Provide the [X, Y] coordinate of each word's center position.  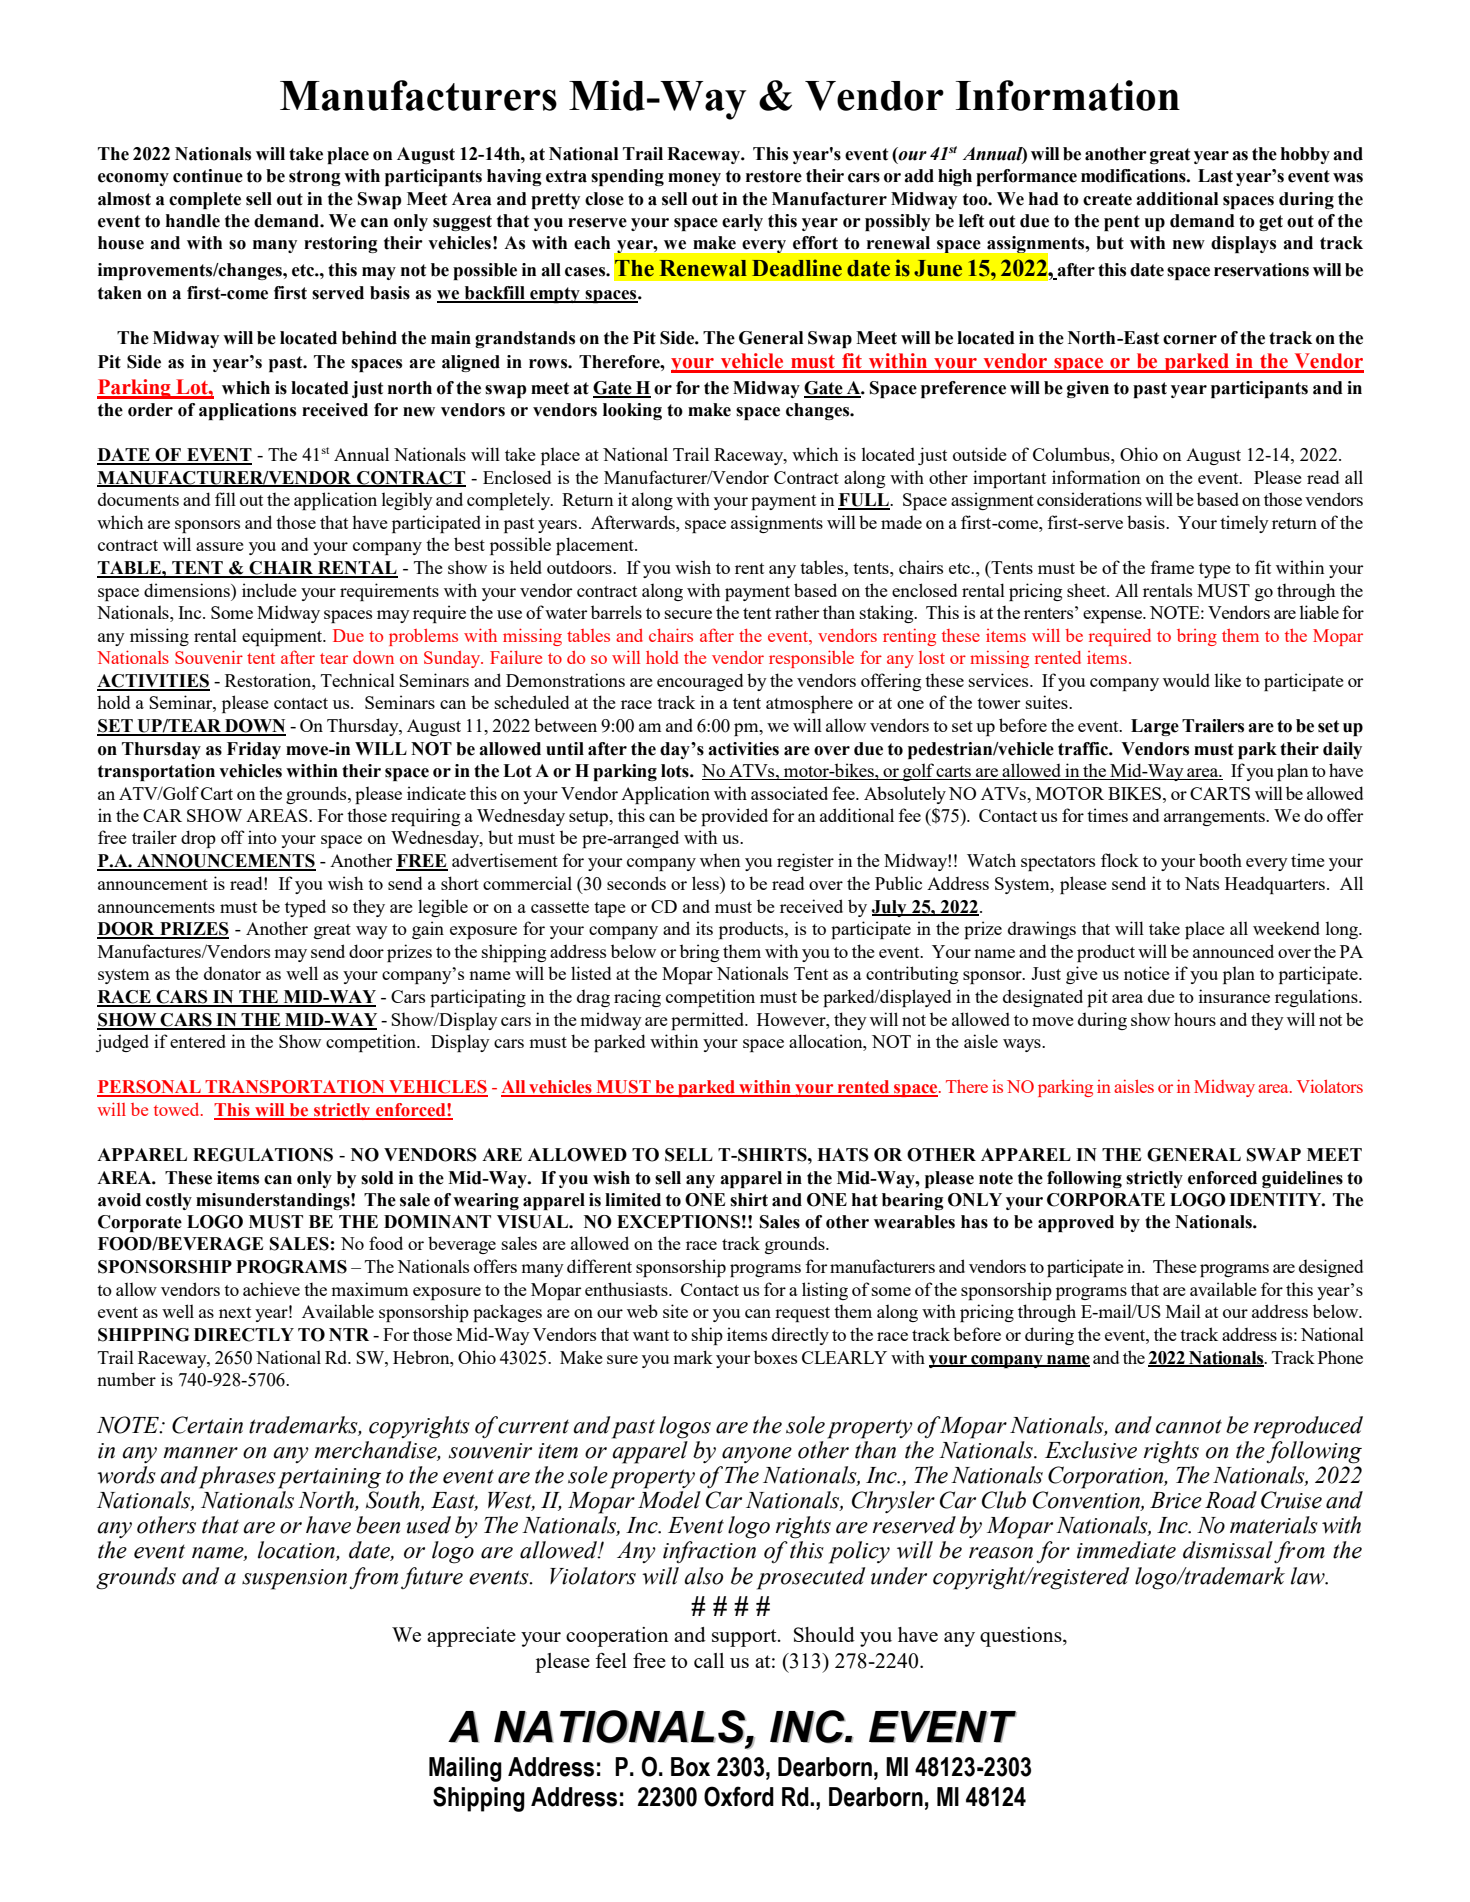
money [694, 179]
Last [1215, 176]
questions [1022, 1637]
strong [315, 178]
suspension [294, 1579]
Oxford [739, 1796]
